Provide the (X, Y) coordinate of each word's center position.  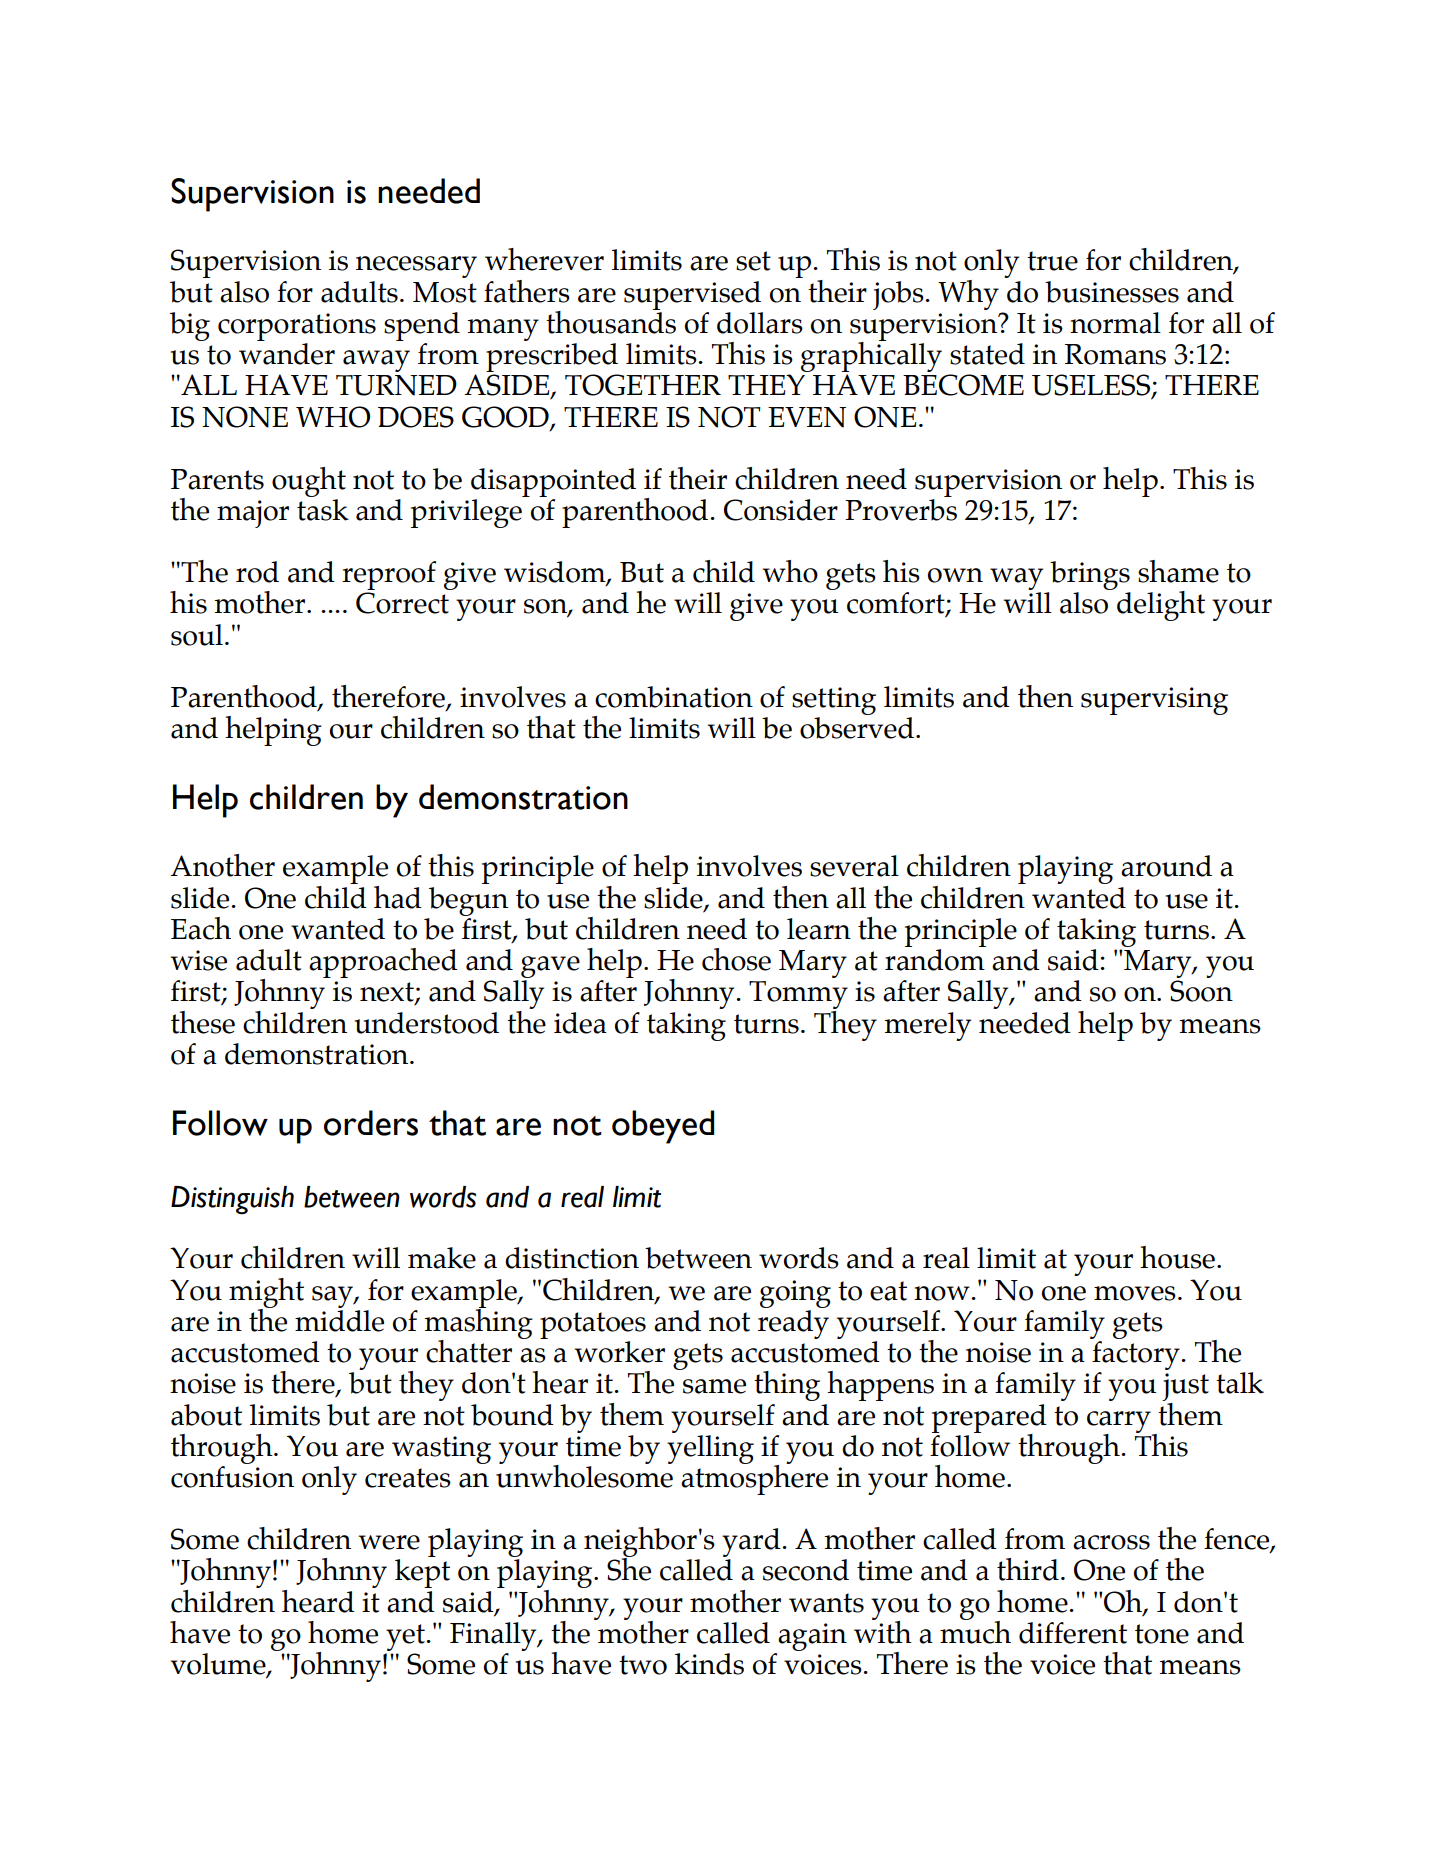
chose (736, 959)
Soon (1201, 991)
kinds (709, 1664)
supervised (692, 295)
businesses (1112, 292)
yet (406, 1637)
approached (383, 963)
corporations (297, 327)
